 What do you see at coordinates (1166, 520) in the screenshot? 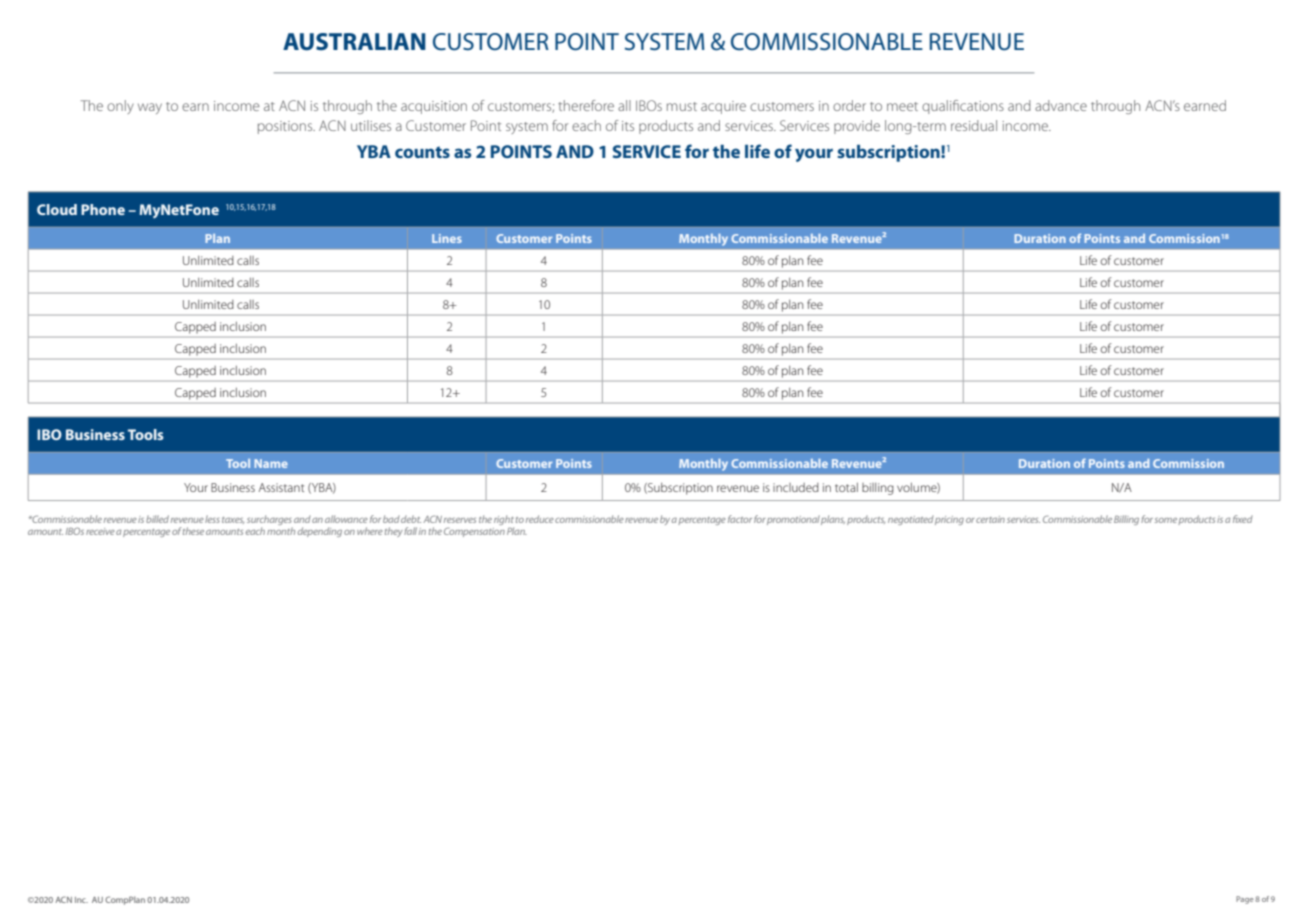
I see `some` at bounding box center [1166, 520].
